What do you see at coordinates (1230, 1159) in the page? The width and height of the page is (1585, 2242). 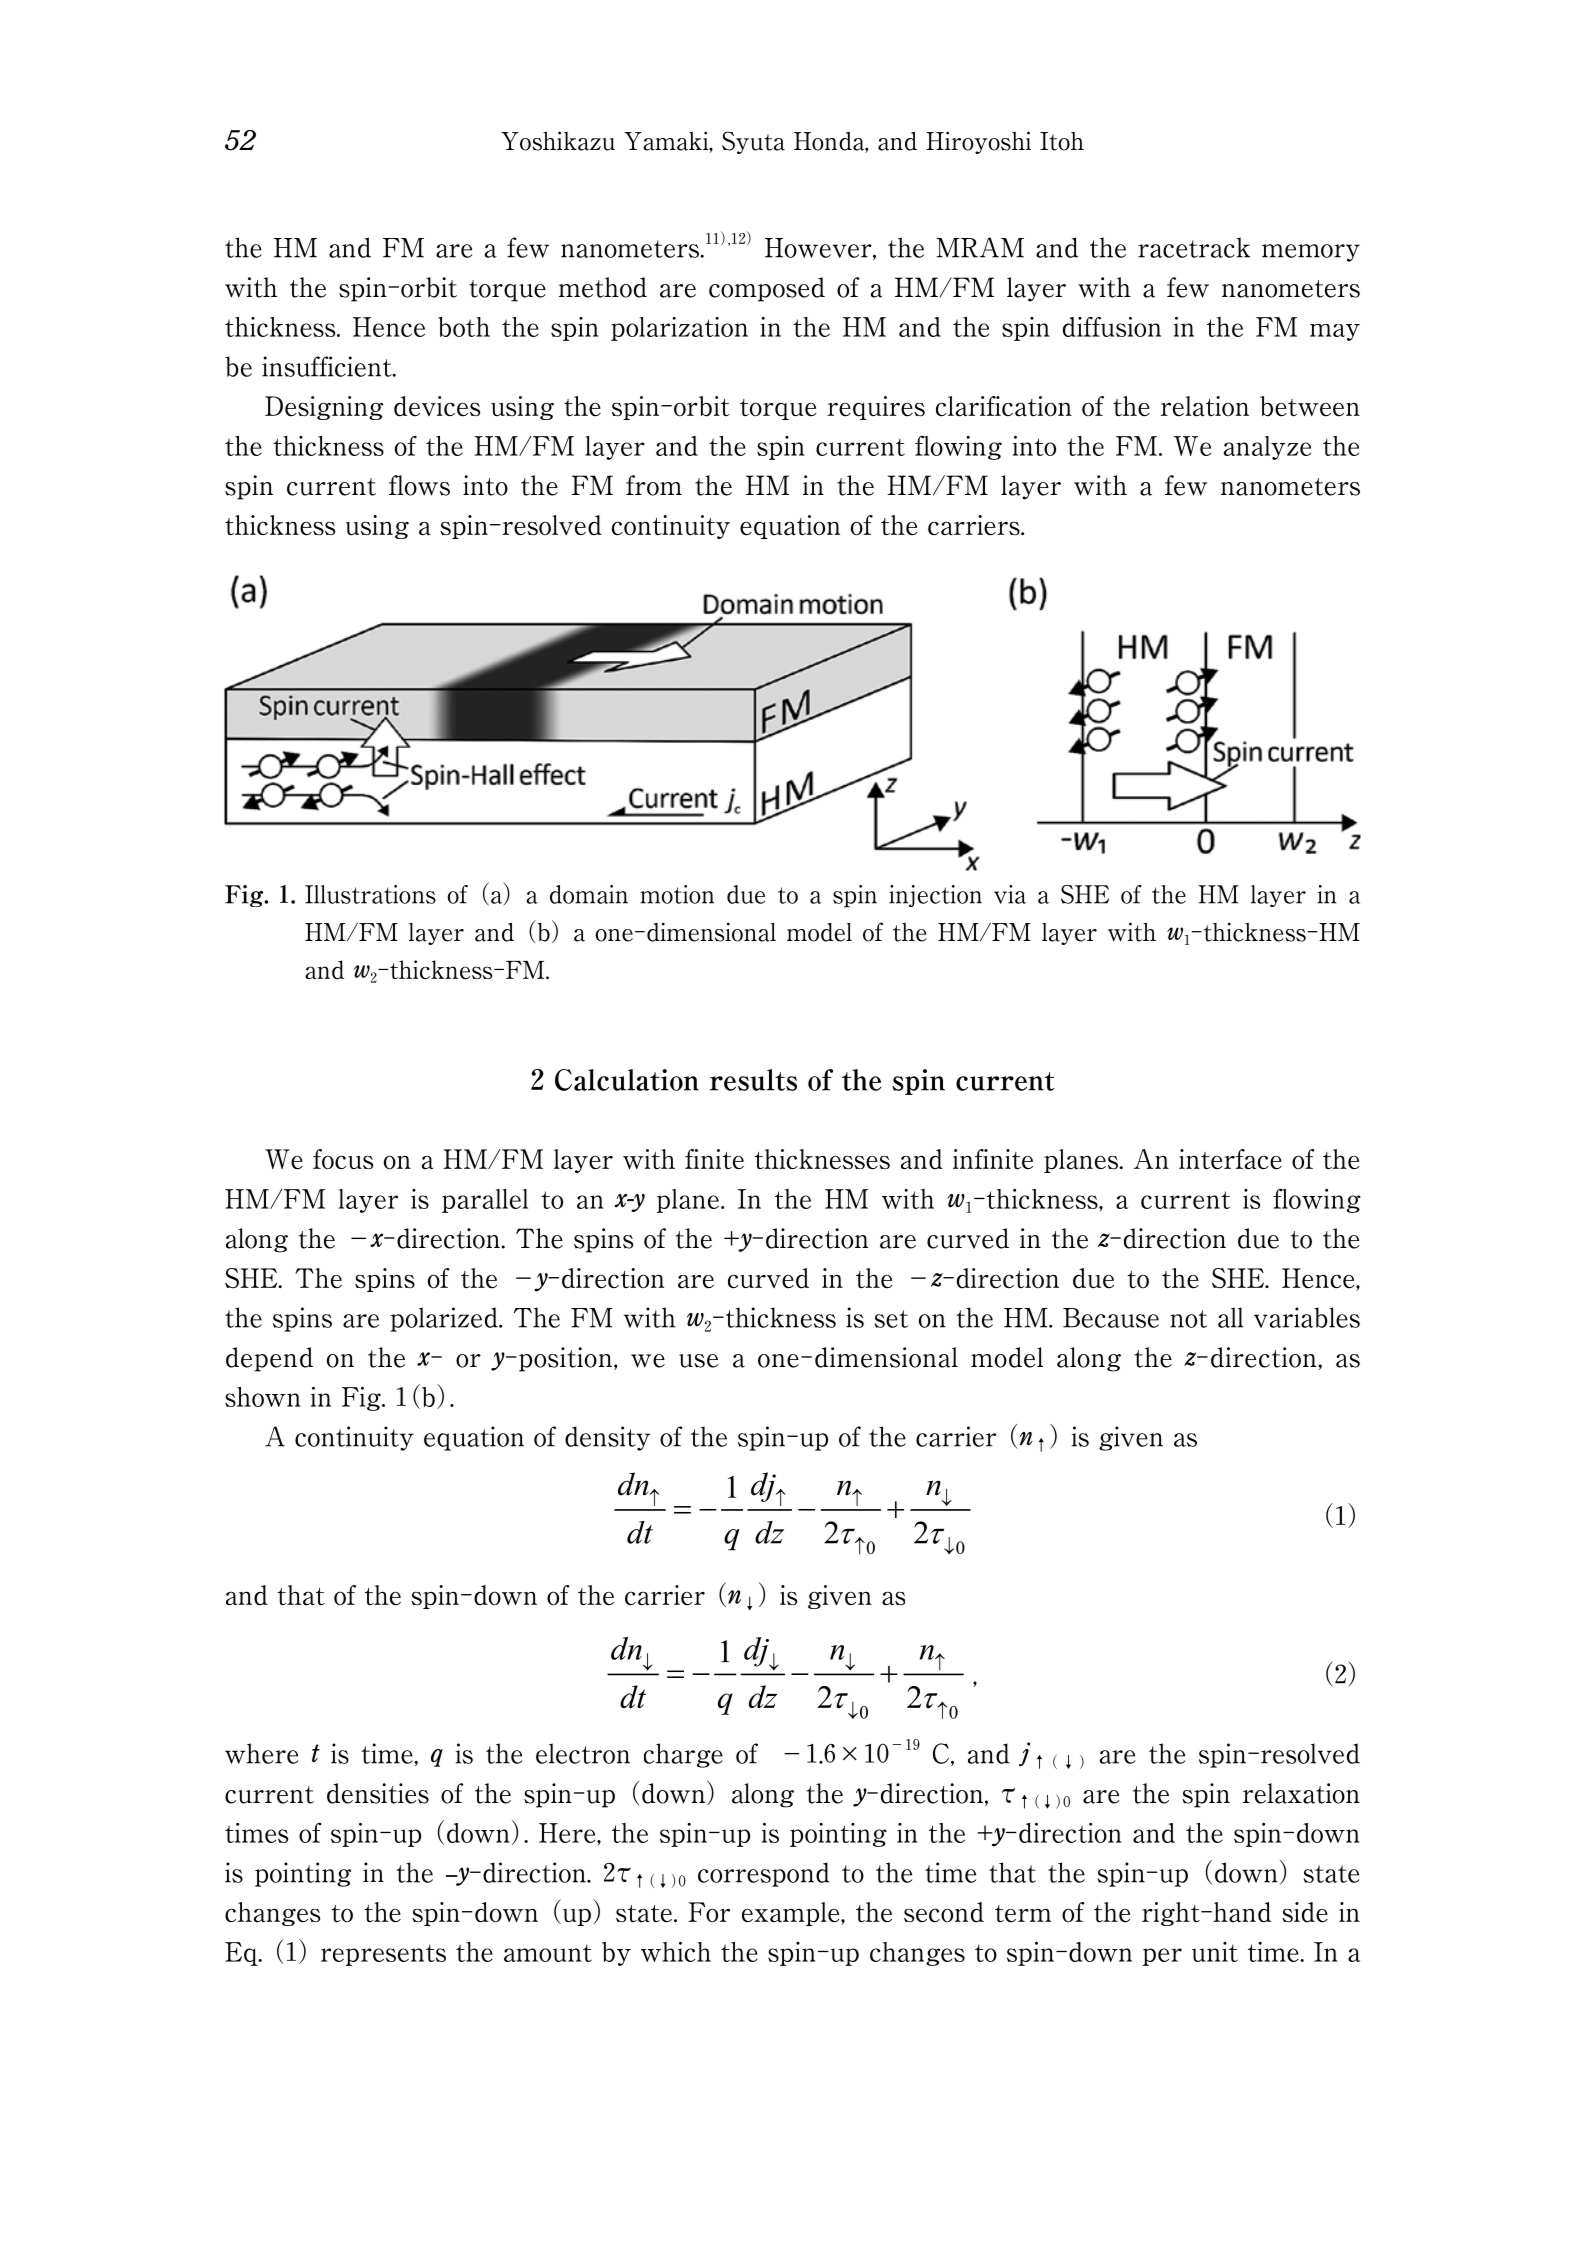 I see `interface` at bounding box center [1230, 1159].
